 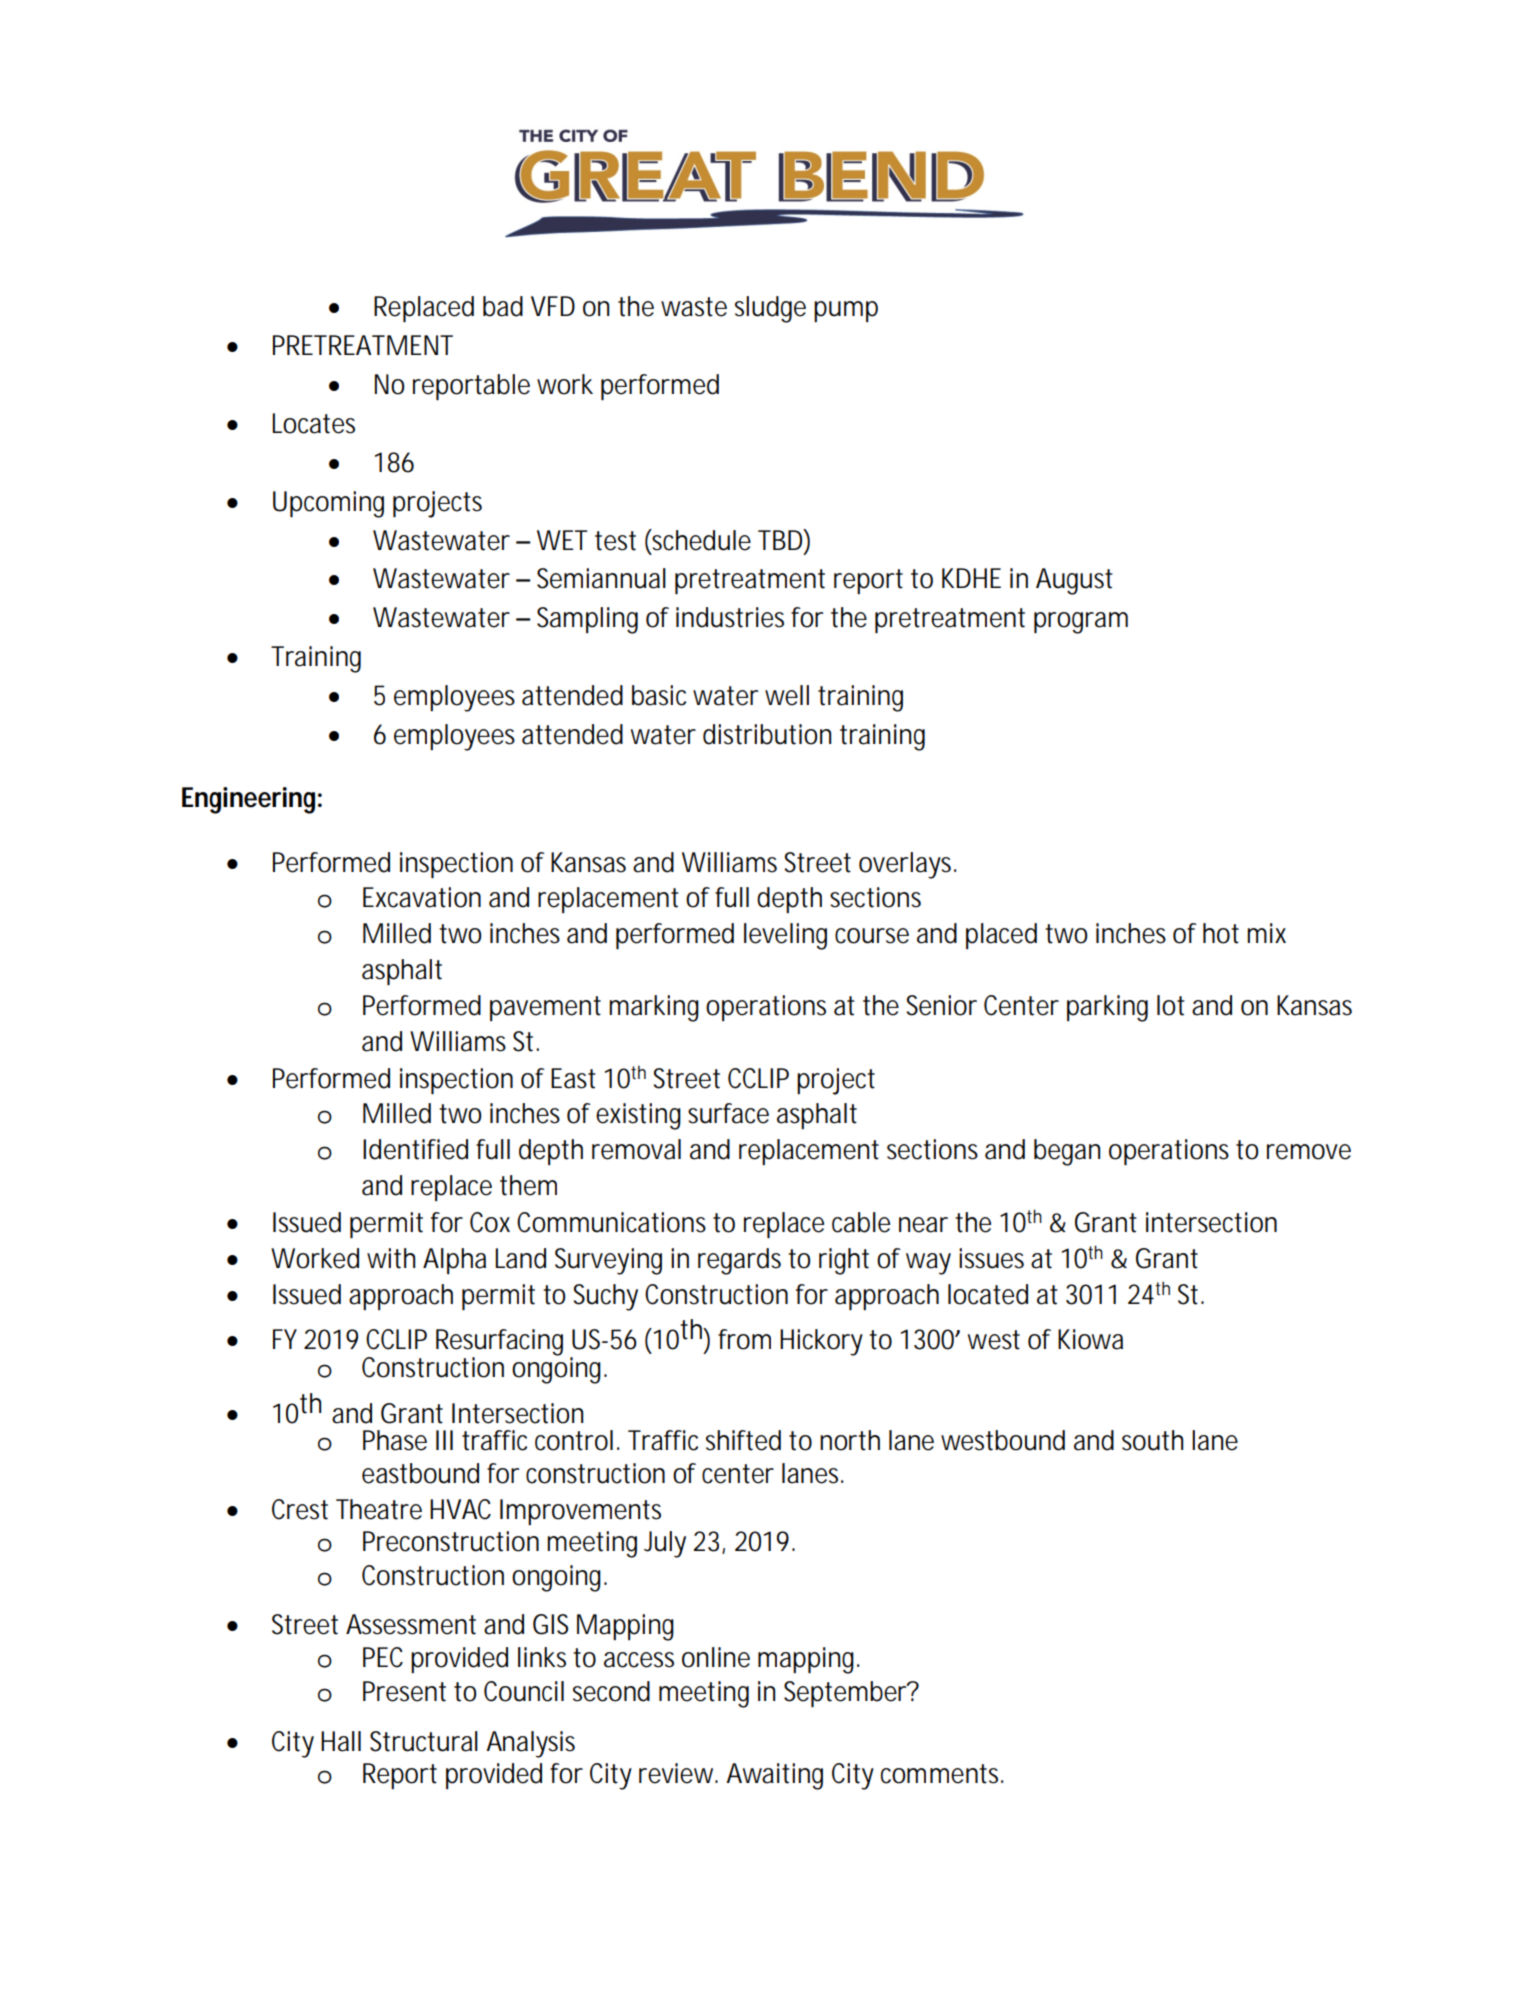 What do you see at coordinates (770, 309) in the image?
I see `sludge` at bounding box center [770, 309].
